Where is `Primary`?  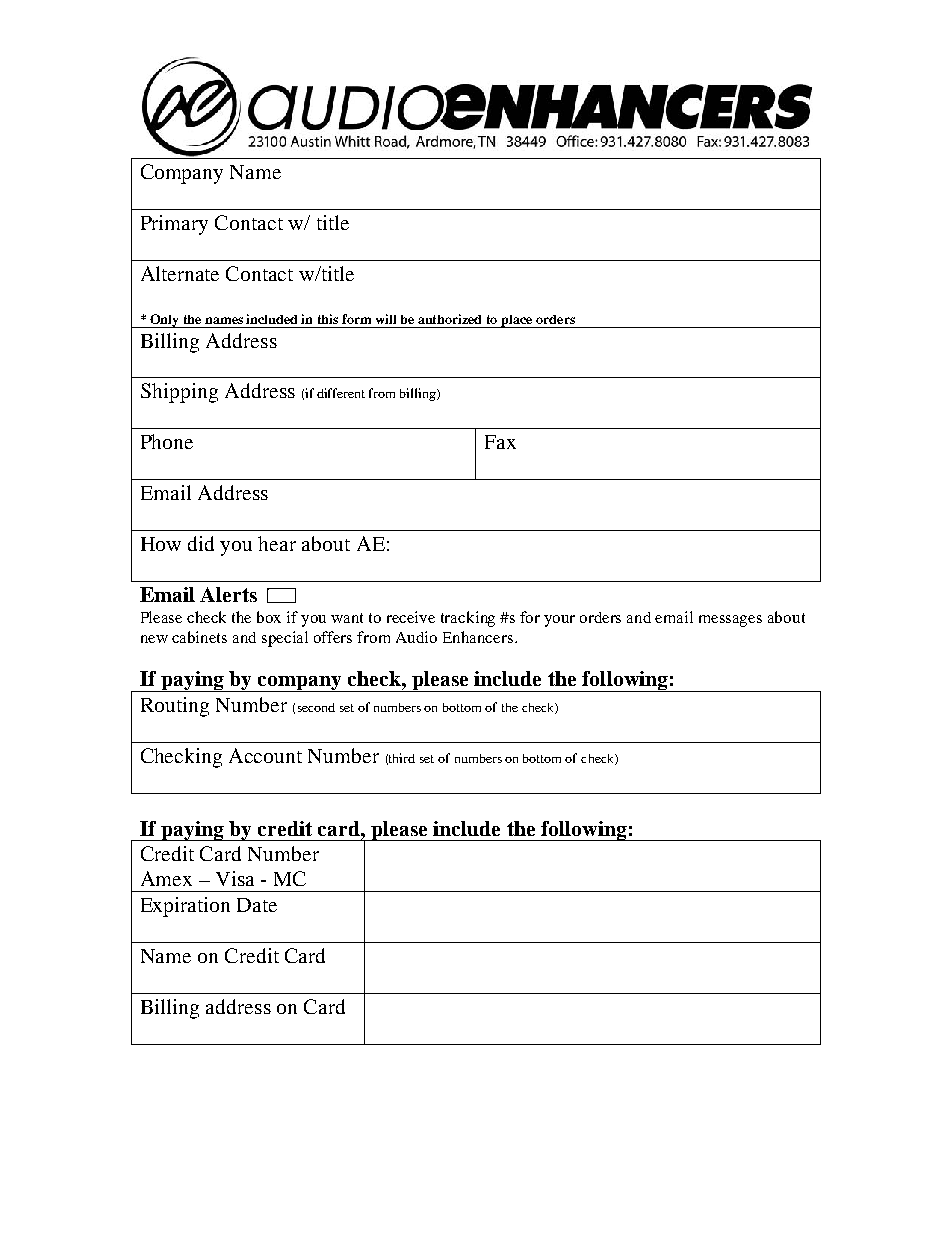
Primary is located at coordinates (174, 225).
